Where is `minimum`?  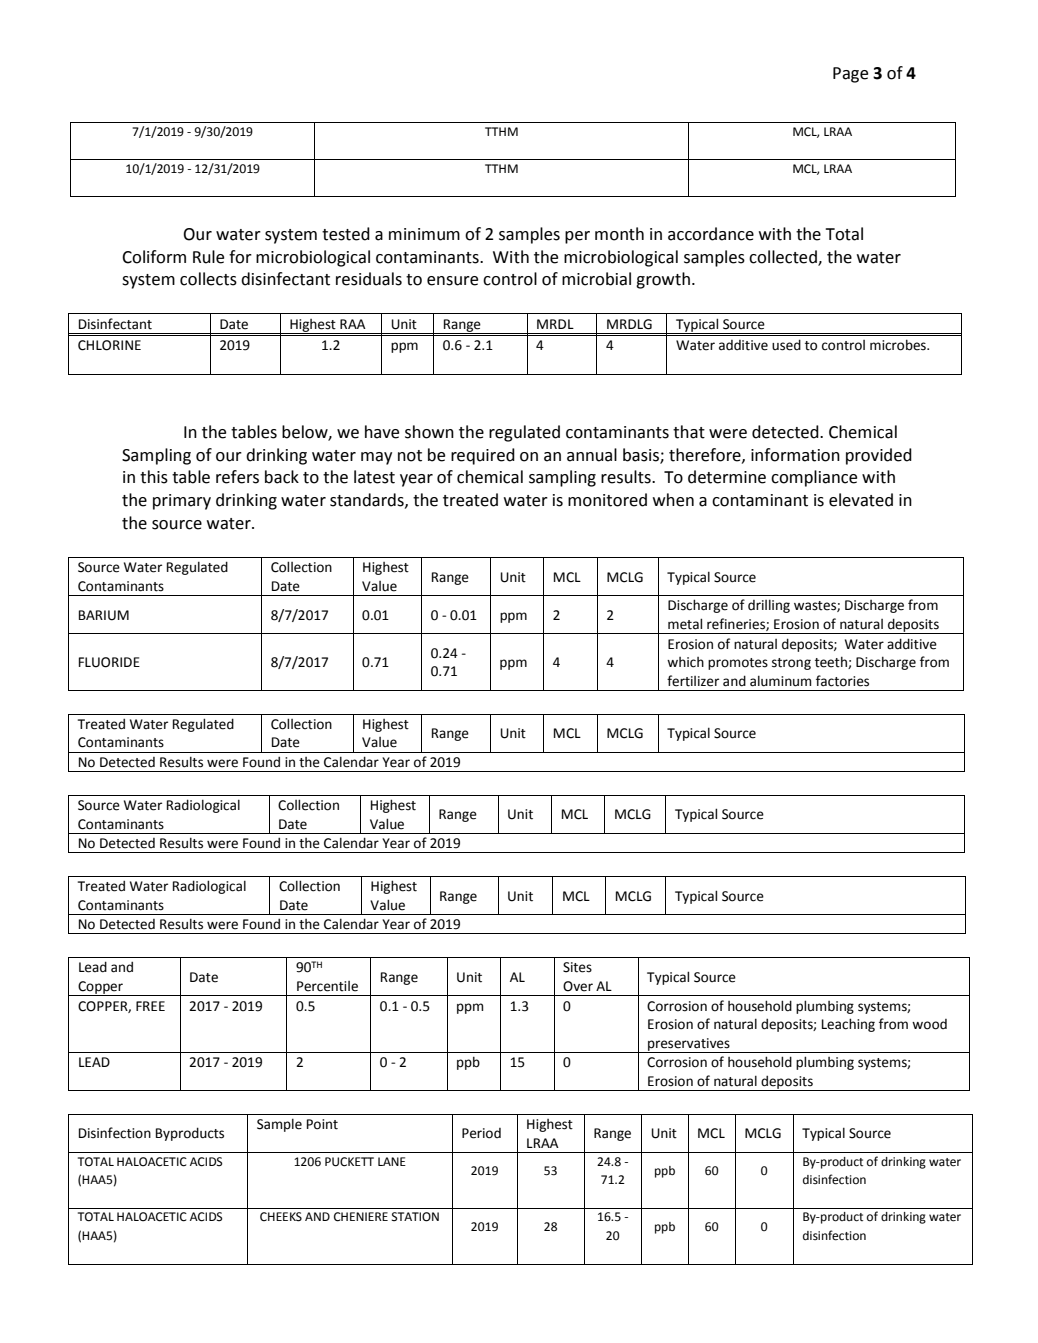
minimum is located at coordinates (424, 234).
